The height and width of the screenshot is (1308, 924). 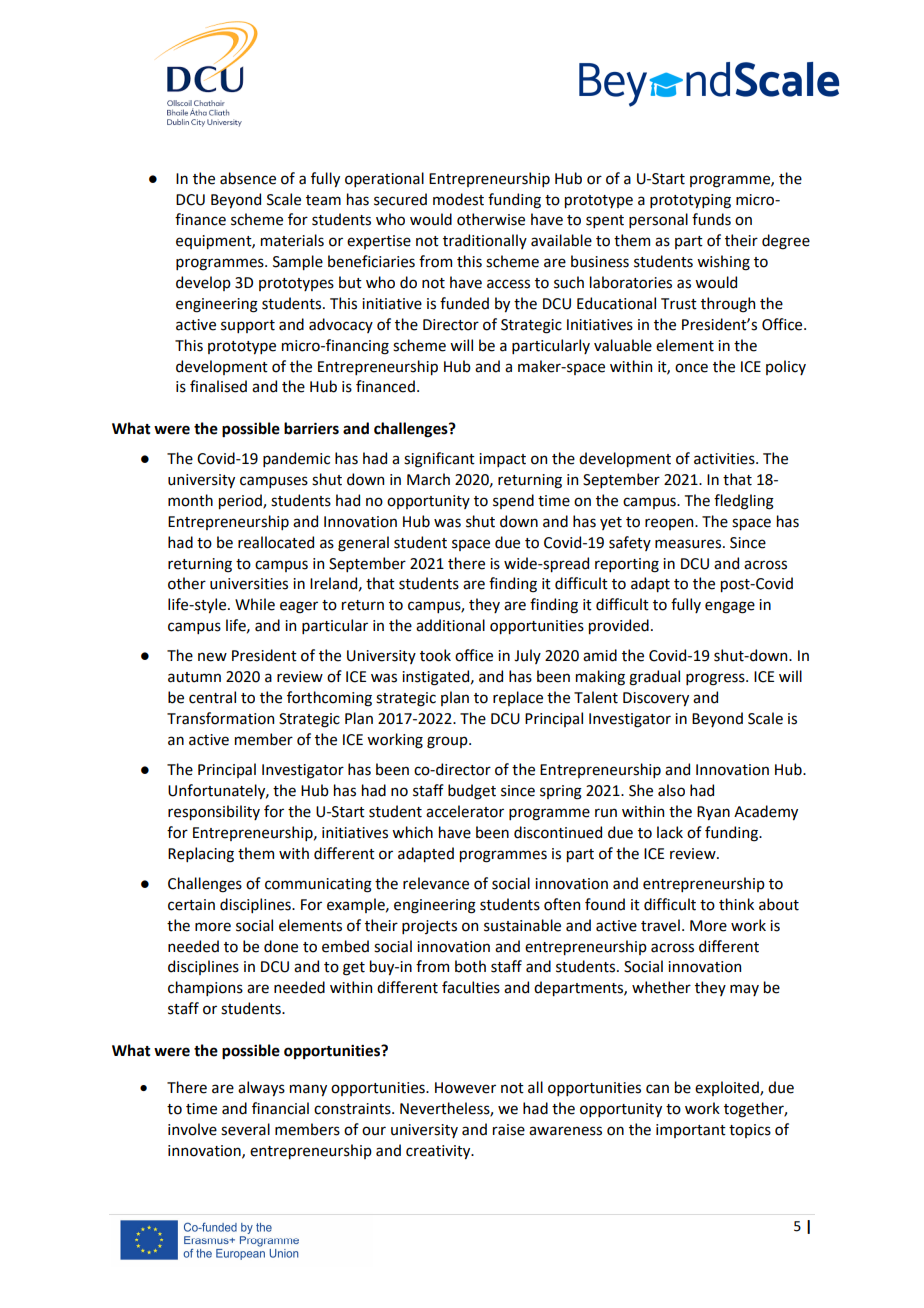 What do you see at coordinates (527, 656) in the screenshot?
I see `July` at bounding box center [527, 656].
